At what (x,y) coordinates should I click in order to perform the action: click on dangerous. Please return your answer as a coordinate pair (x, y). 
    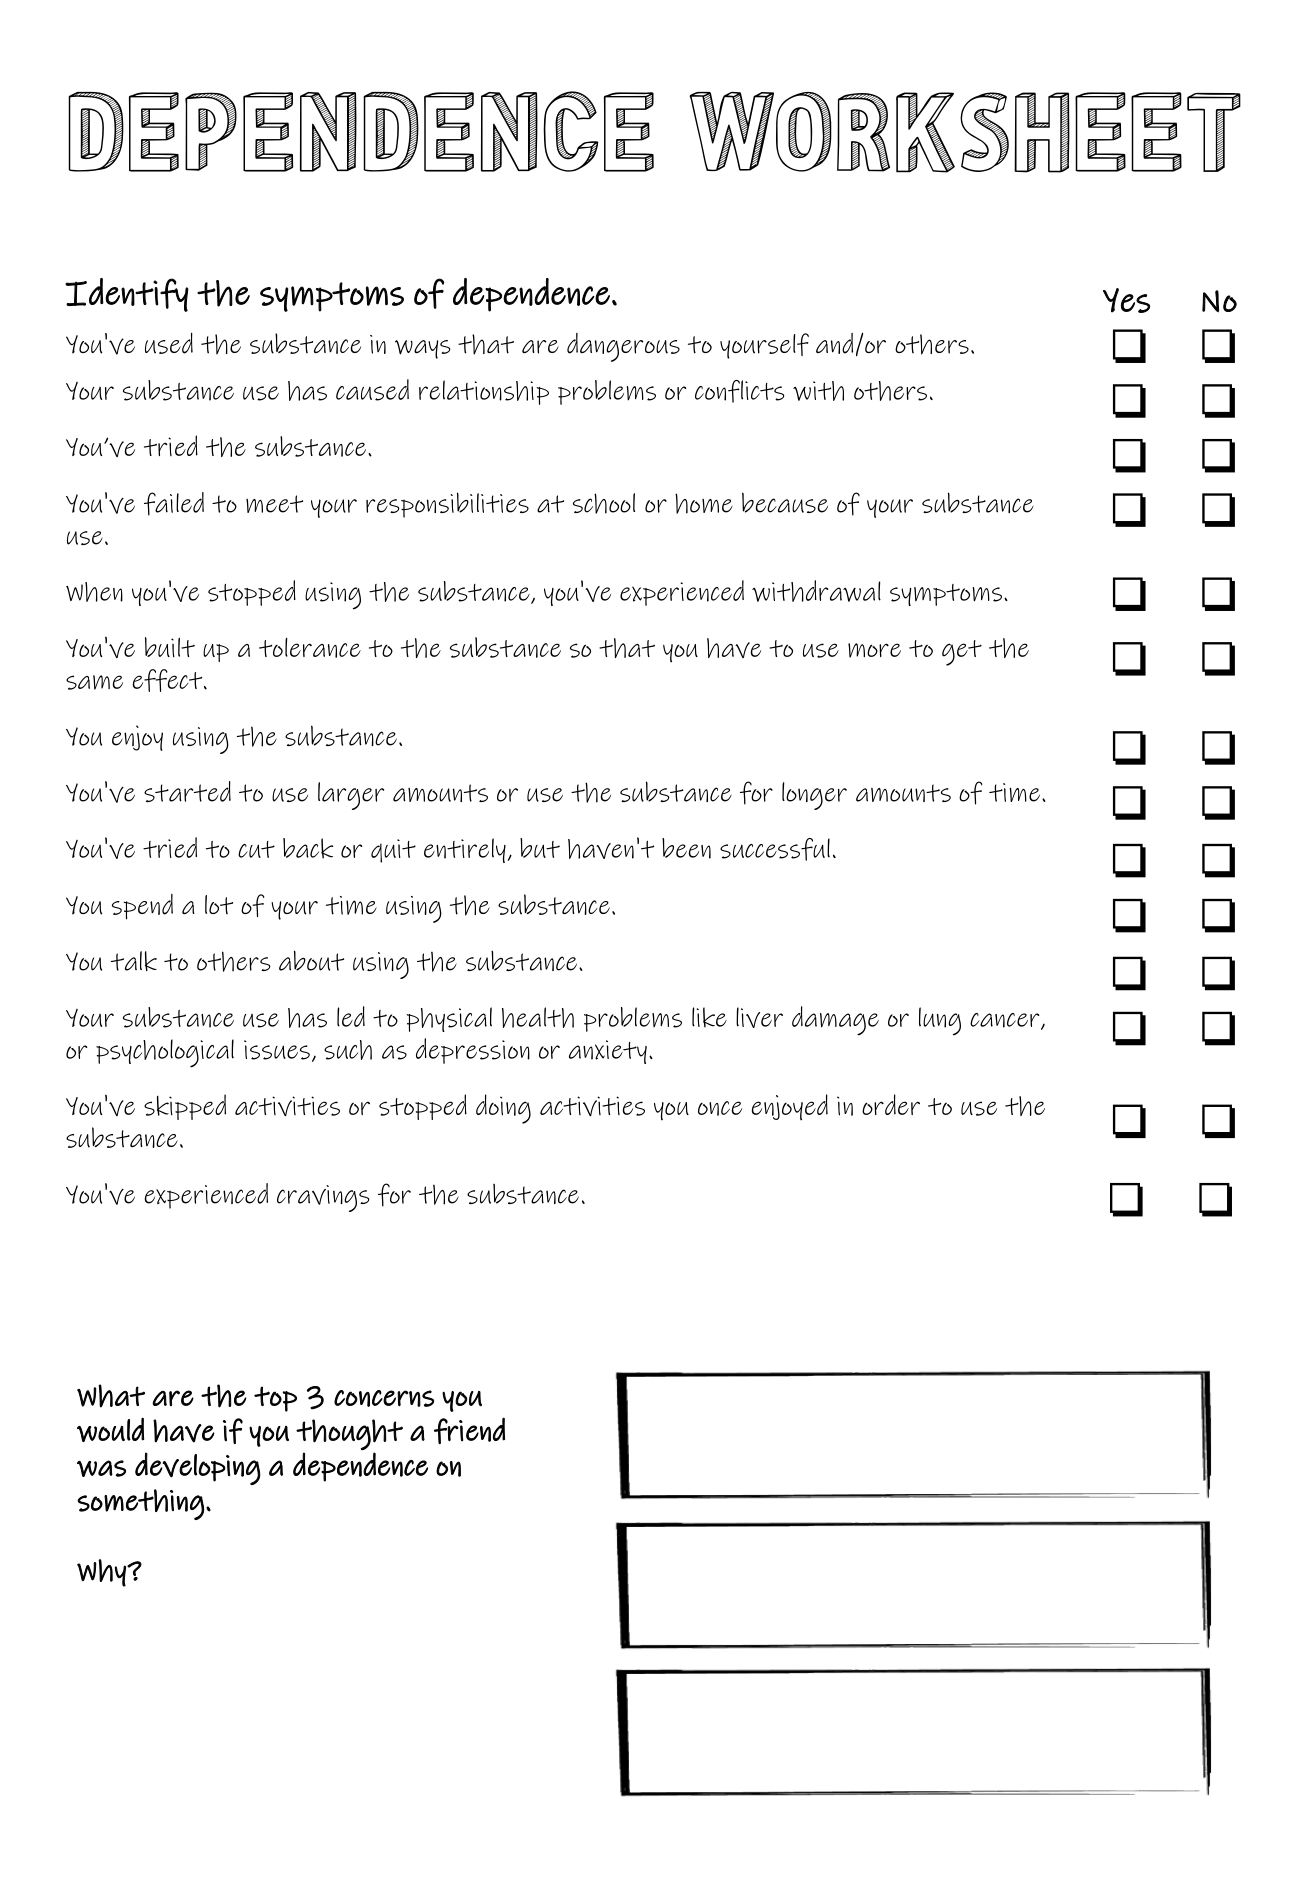
    Looking at the image, I should click on (623, 347).
